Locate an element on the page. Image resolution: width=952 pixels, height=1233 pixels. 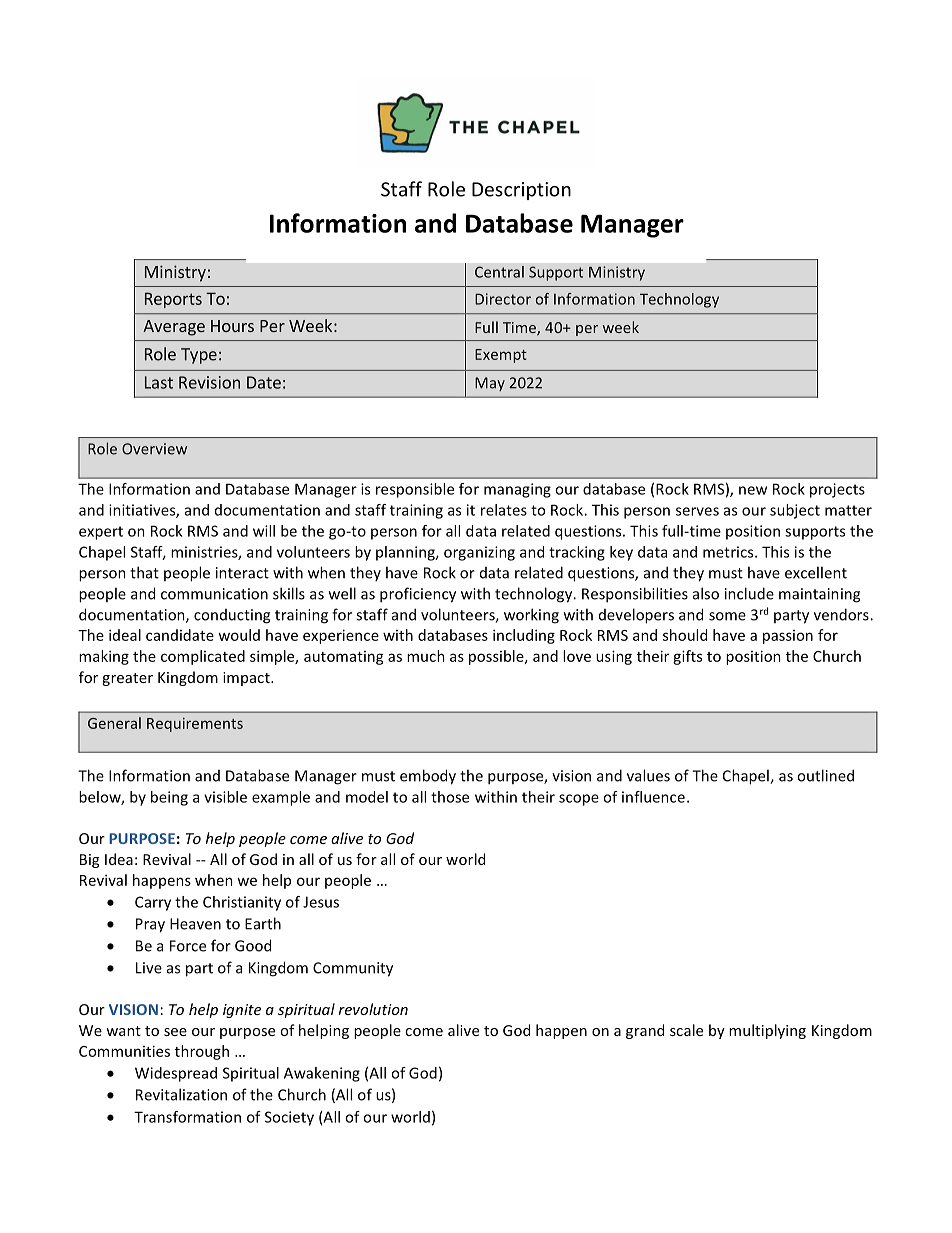
Central is located at coordinates (499, 272).
